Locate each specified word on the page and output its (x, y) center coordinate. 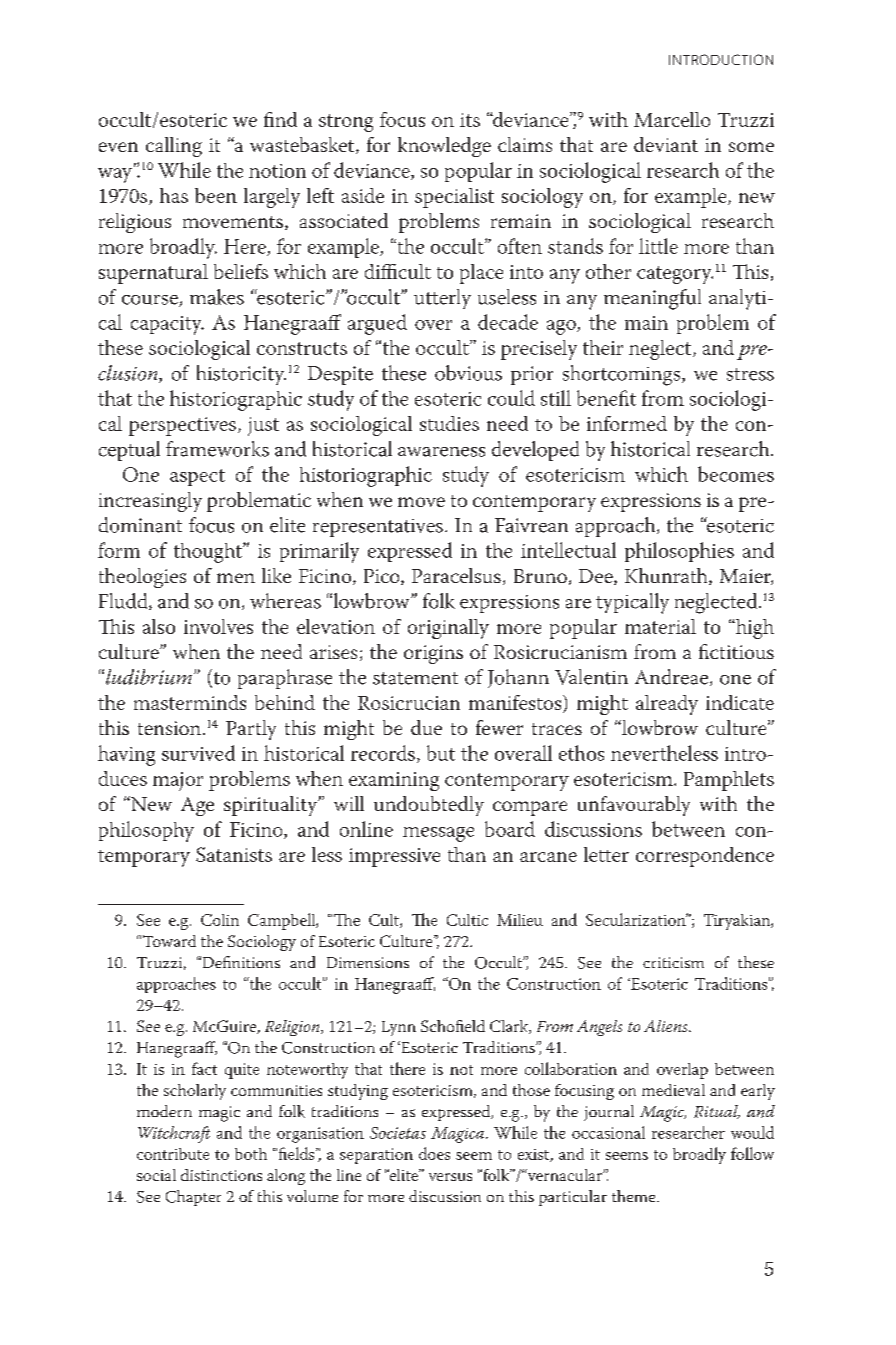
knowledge (444, 147)
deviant (666, 144)
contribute (173, 1154)
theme (635, 1196)
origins (433, 654)
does (434, 1153)
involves (218, 626)
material (660, 626)
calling (174, 147)
